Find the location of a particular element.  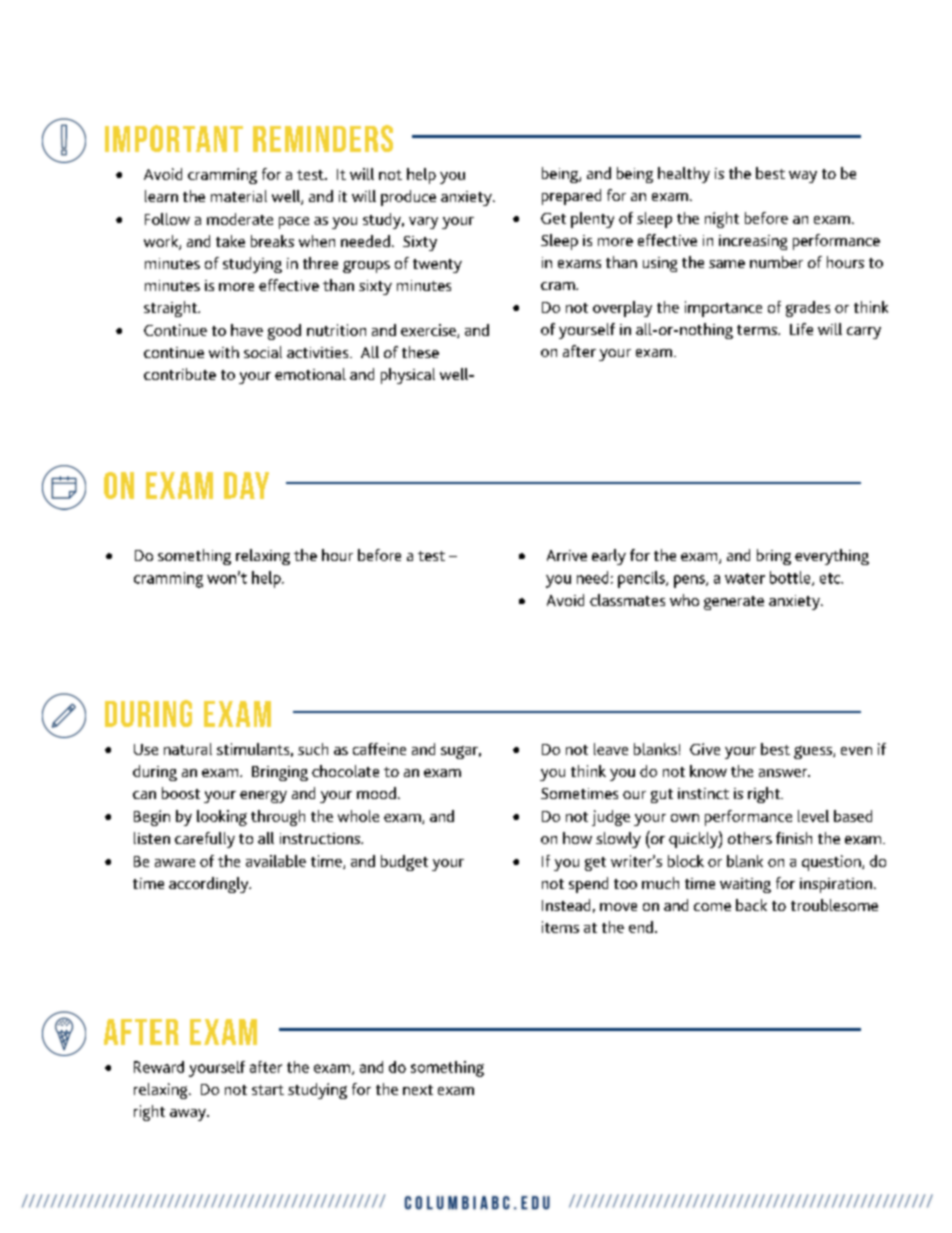

prepared is located at coordinates (571, 197).
